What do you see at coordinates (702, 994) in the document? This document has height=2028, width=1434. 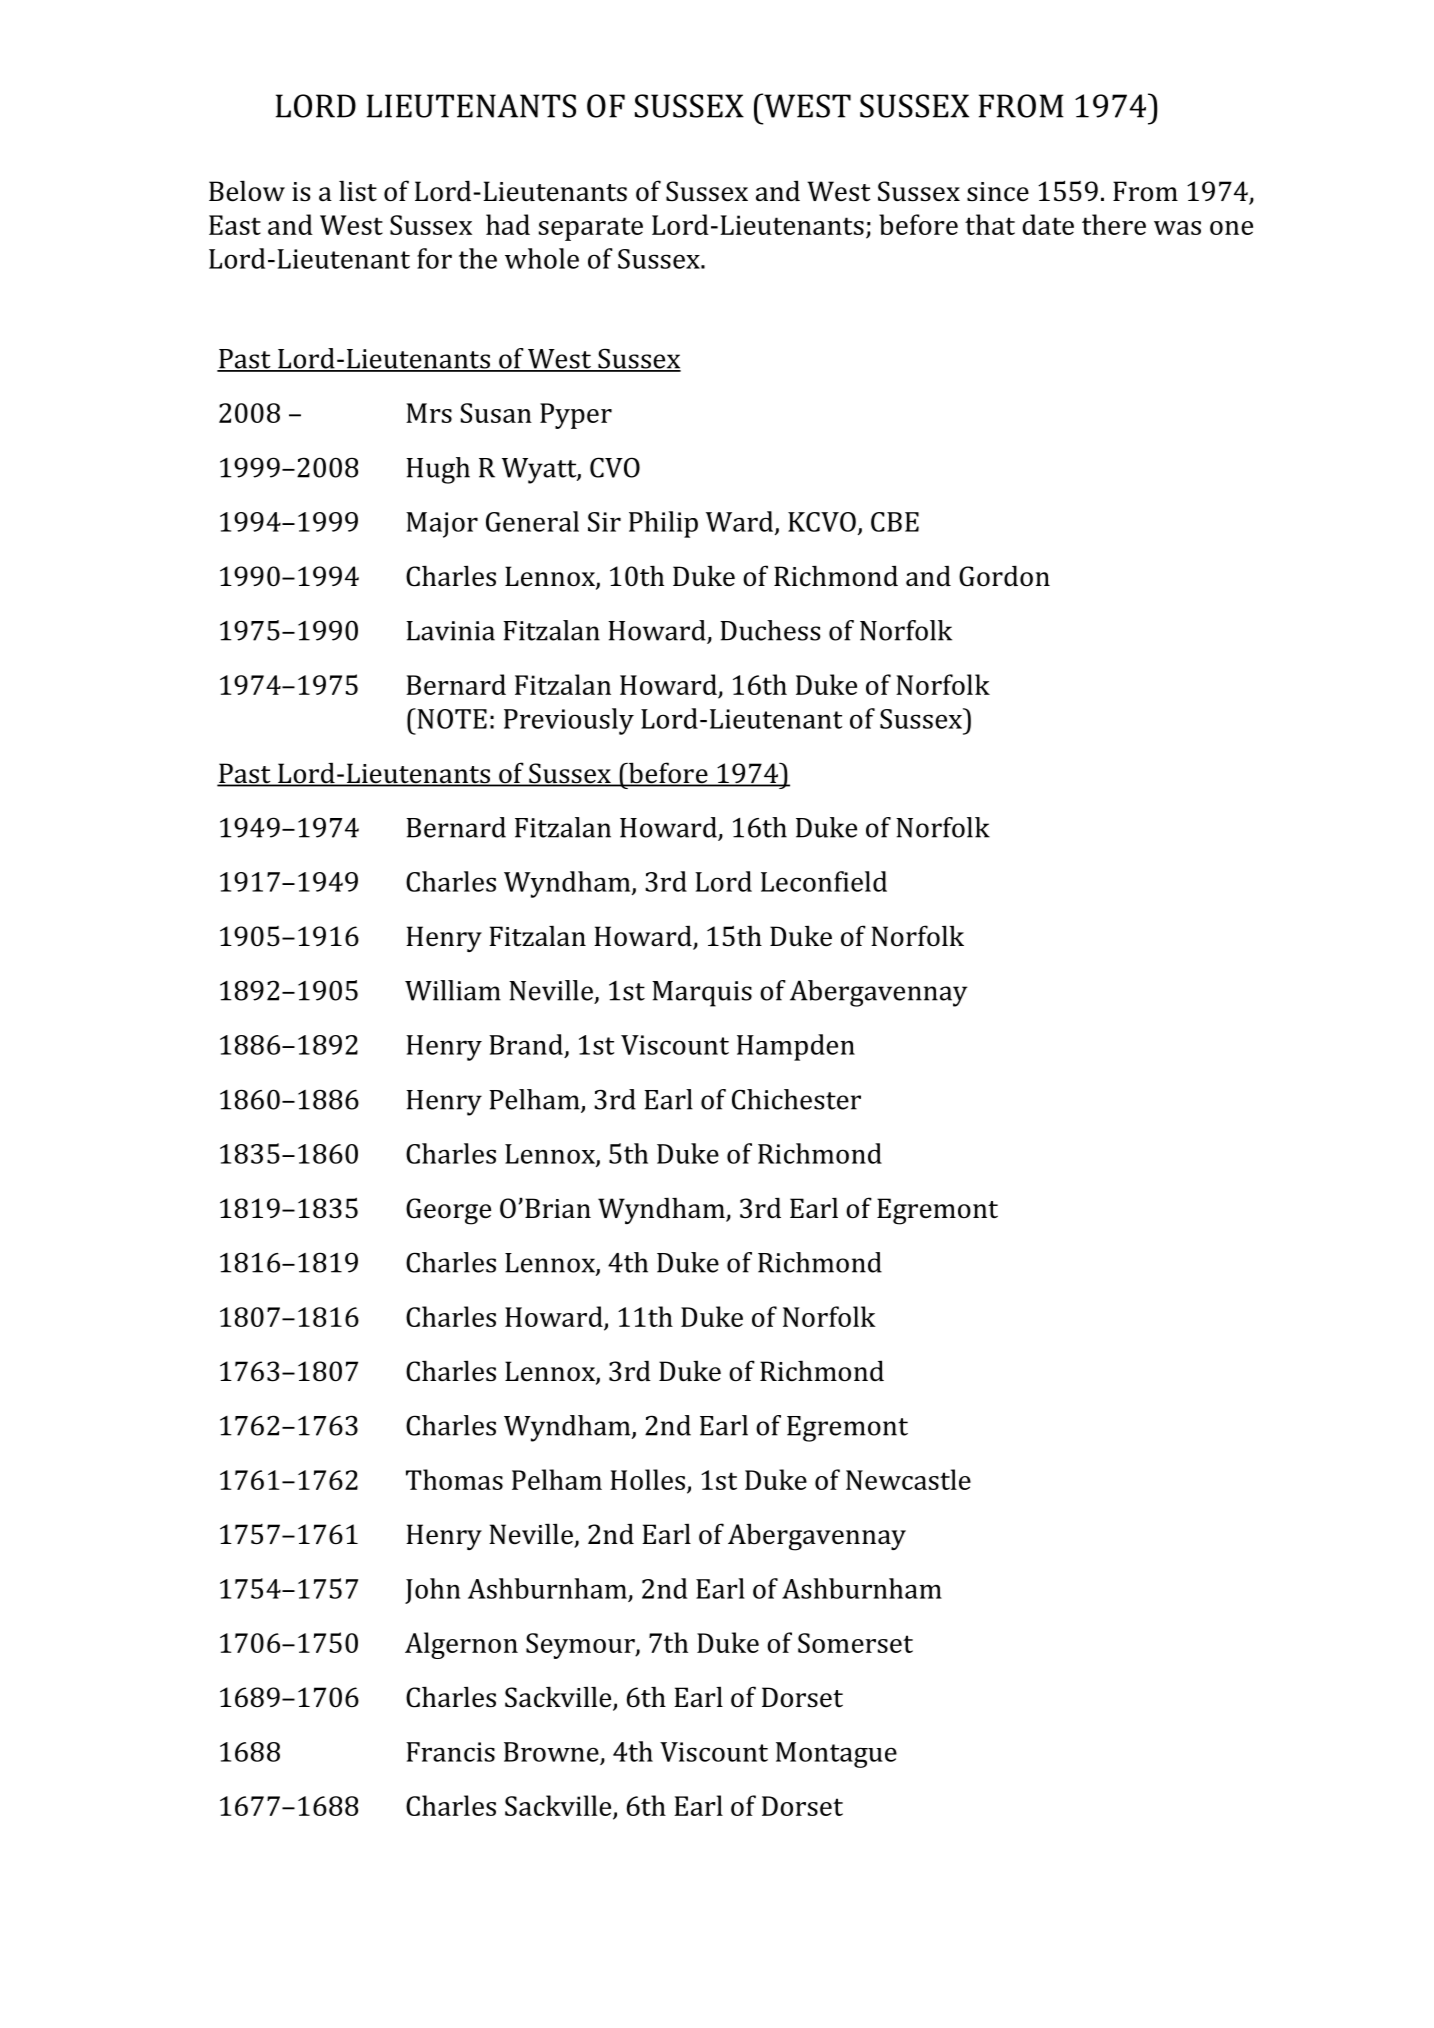 I see `Marquis` at bounding box center [702, 994].
